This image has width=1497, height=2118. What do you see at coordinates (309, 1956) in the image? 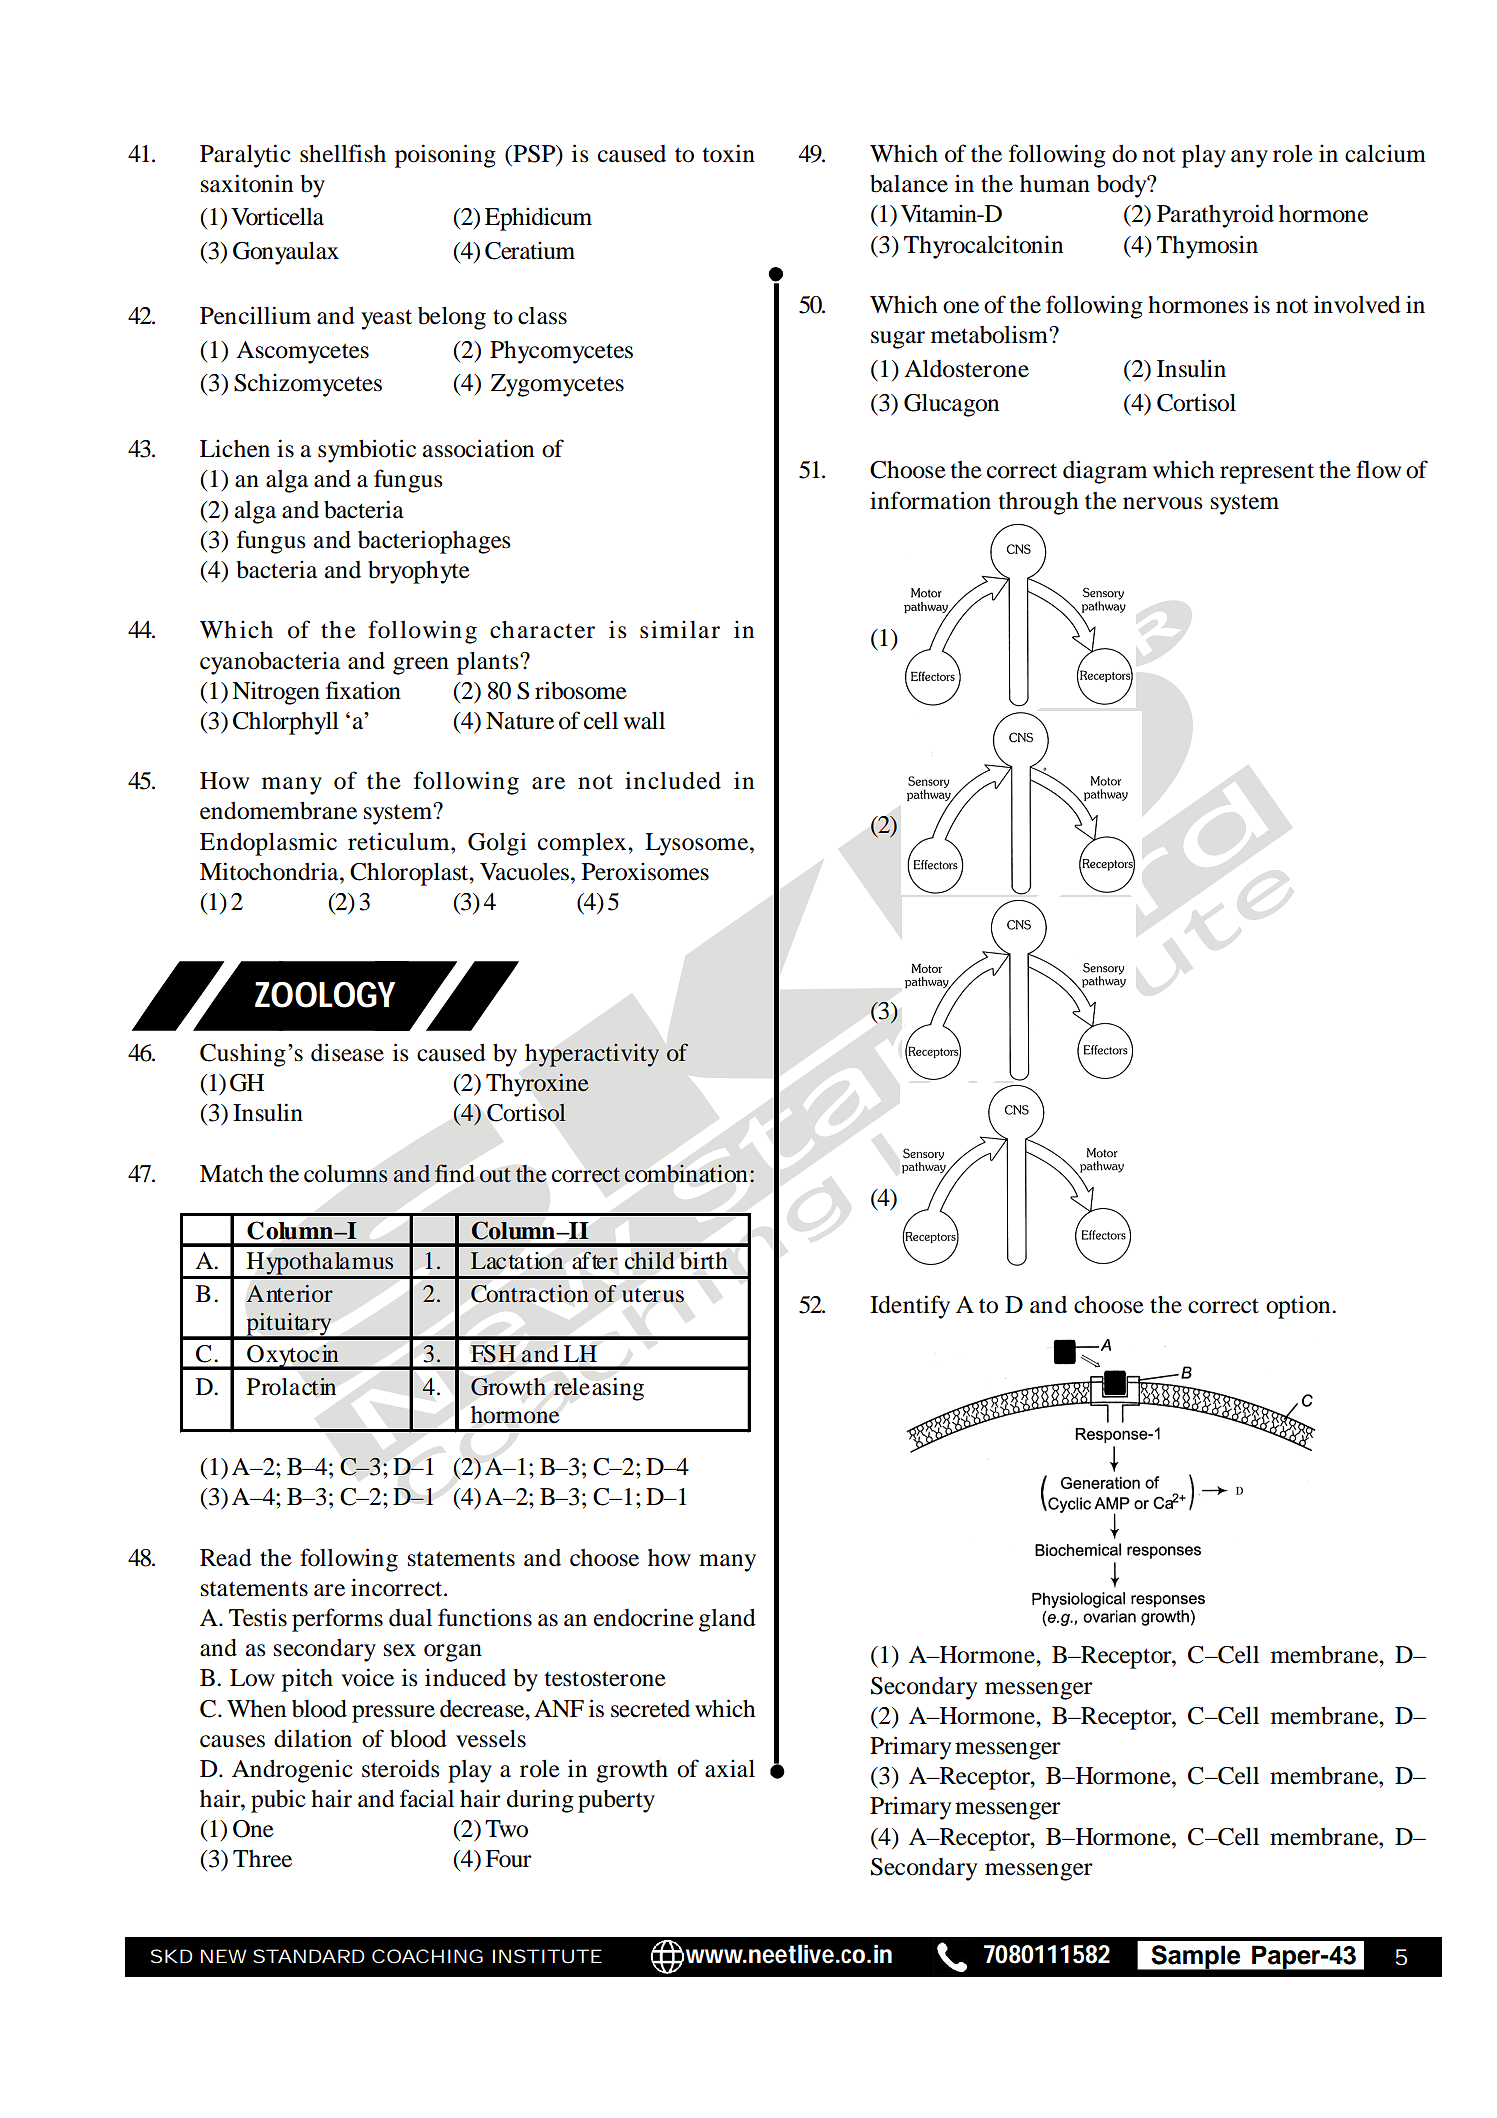
I see `STANDARD` at bounding box center [309, 1956].
